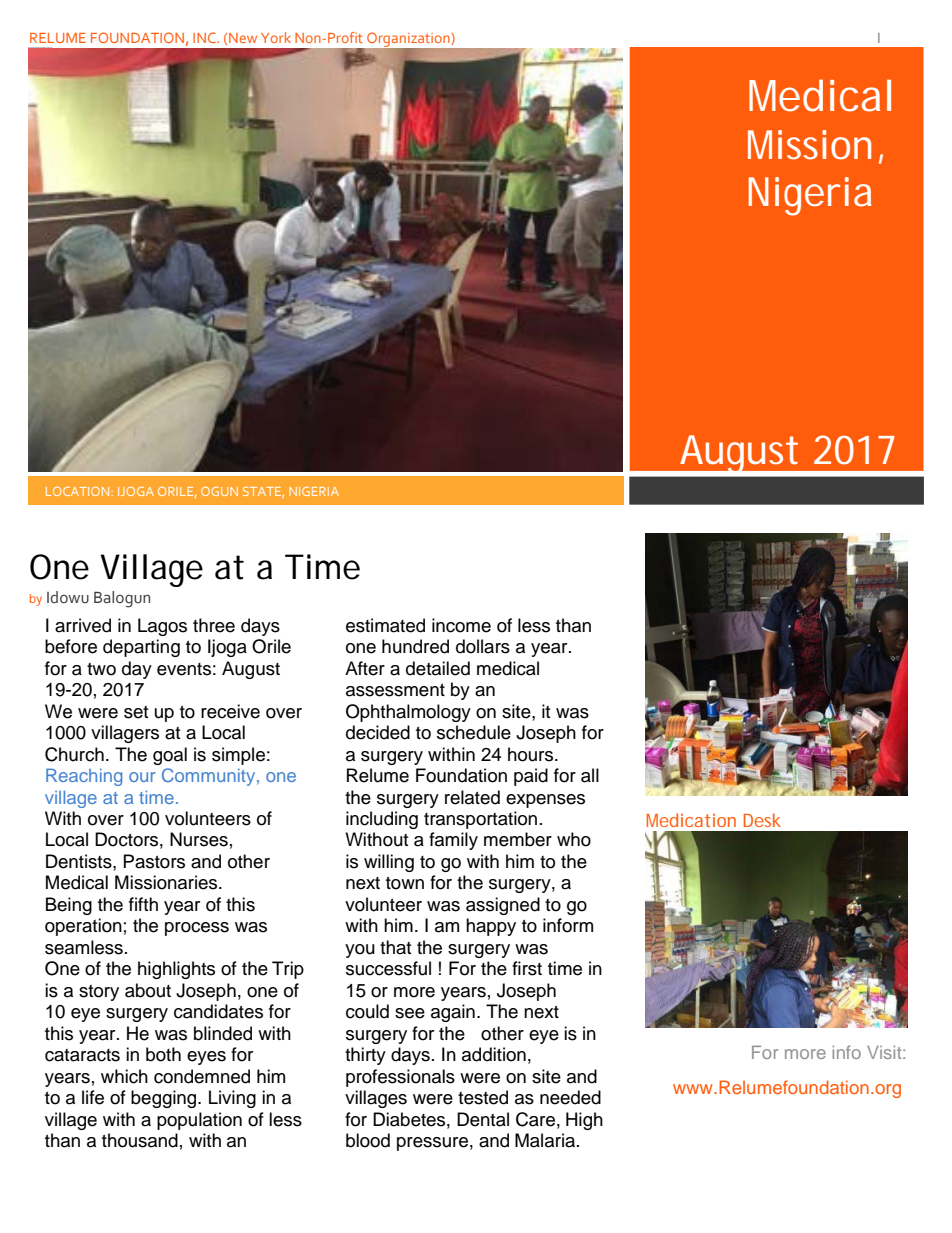  What do you see at coordinates (154, 861) in the screenshot?
I see `Pastors` at bounding box center [154, 861].
